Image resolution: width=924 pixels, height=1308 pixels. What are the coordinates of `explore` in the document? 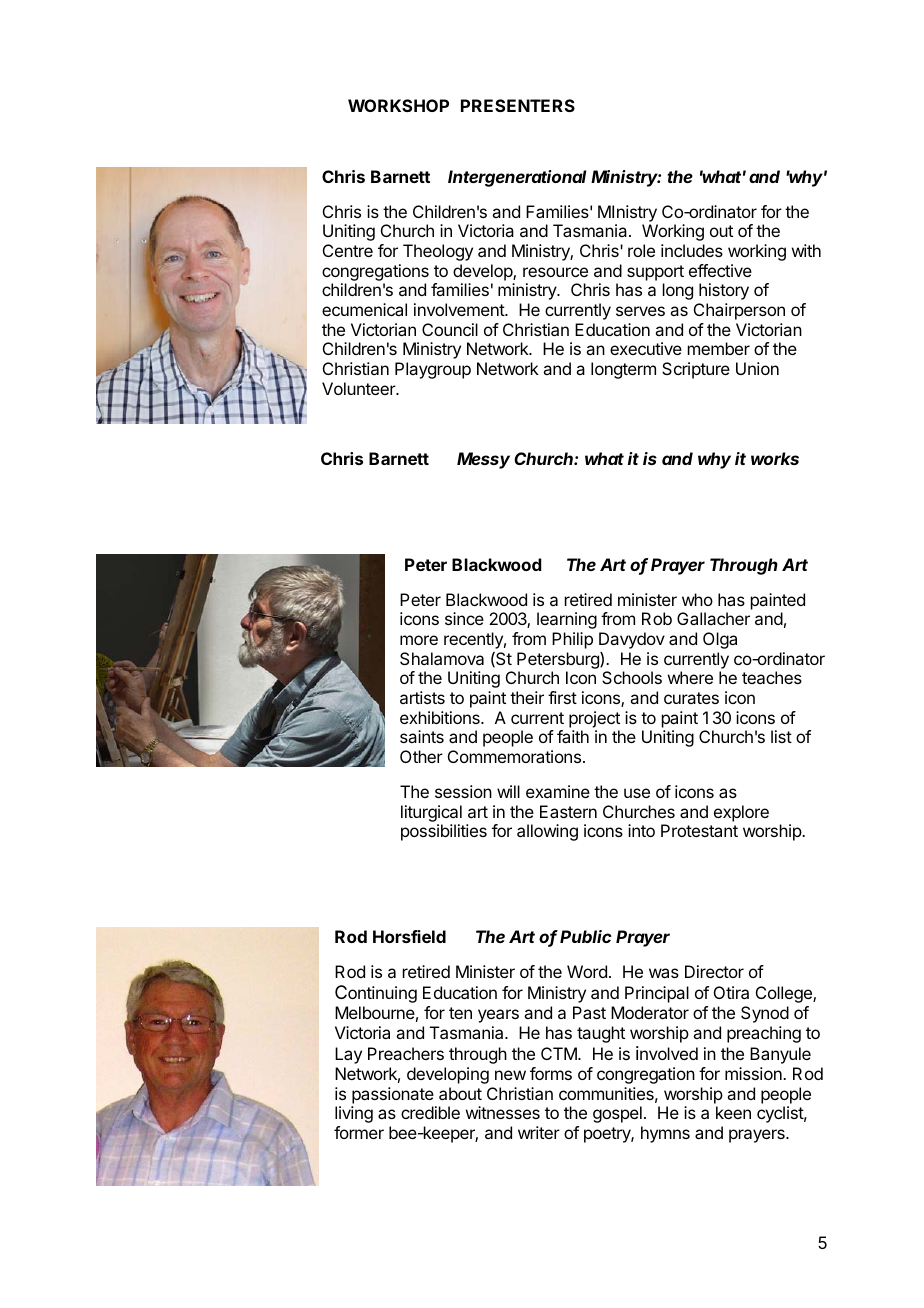 It's located at (741, 813).
